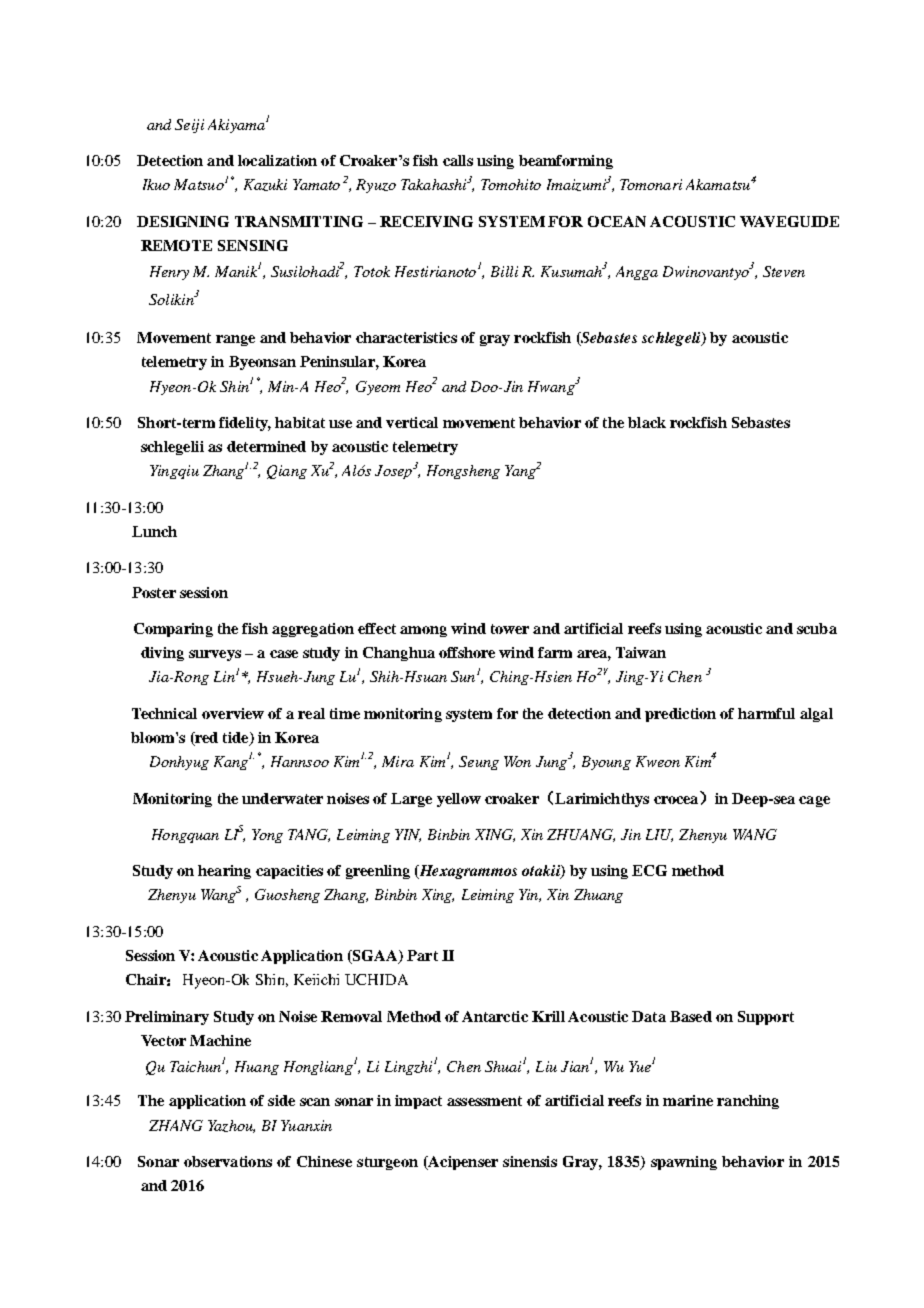  I want to click on observations, so click(228, 1161).
